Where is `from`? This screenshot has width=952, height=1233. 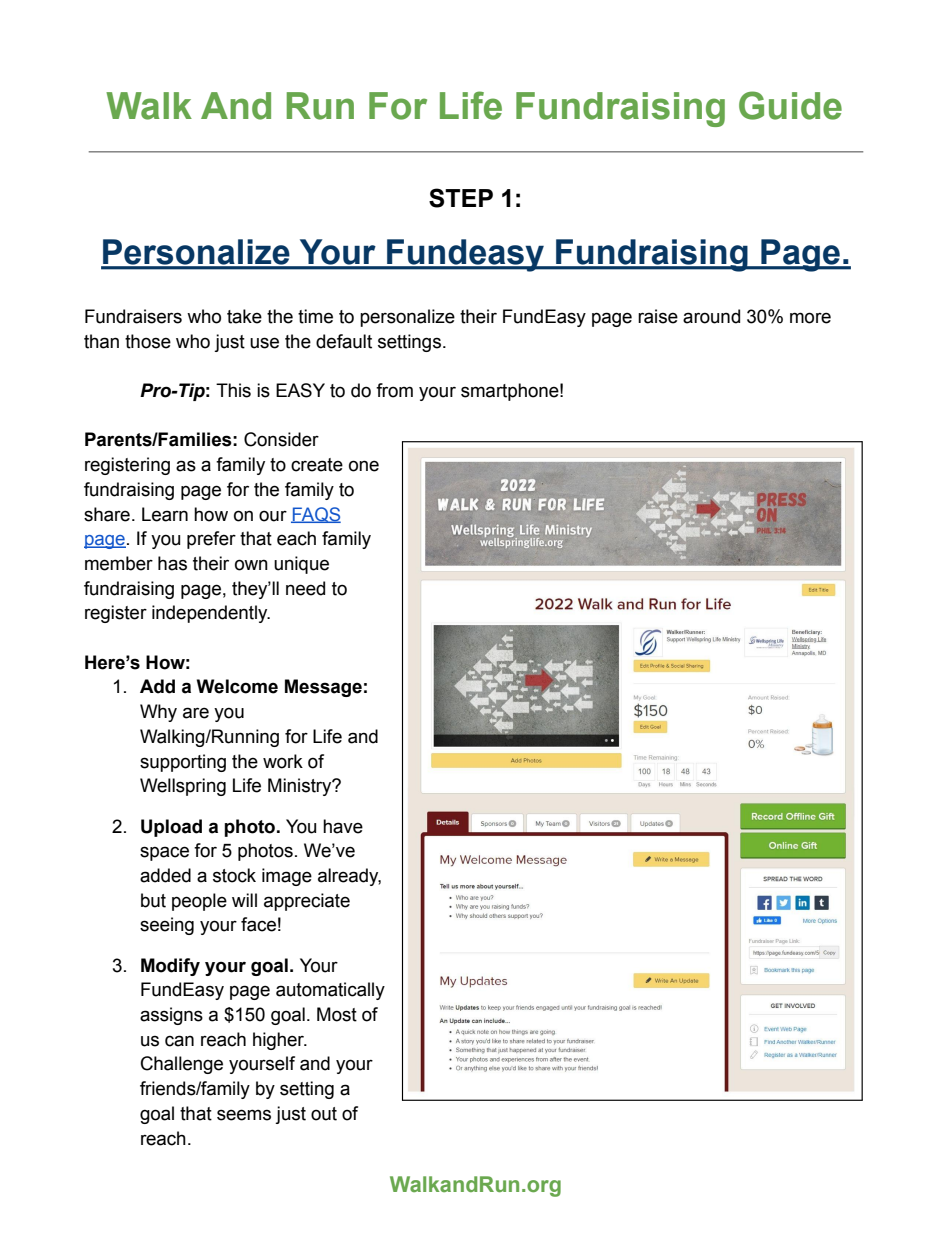 from is located at coordinates (394, 390).
